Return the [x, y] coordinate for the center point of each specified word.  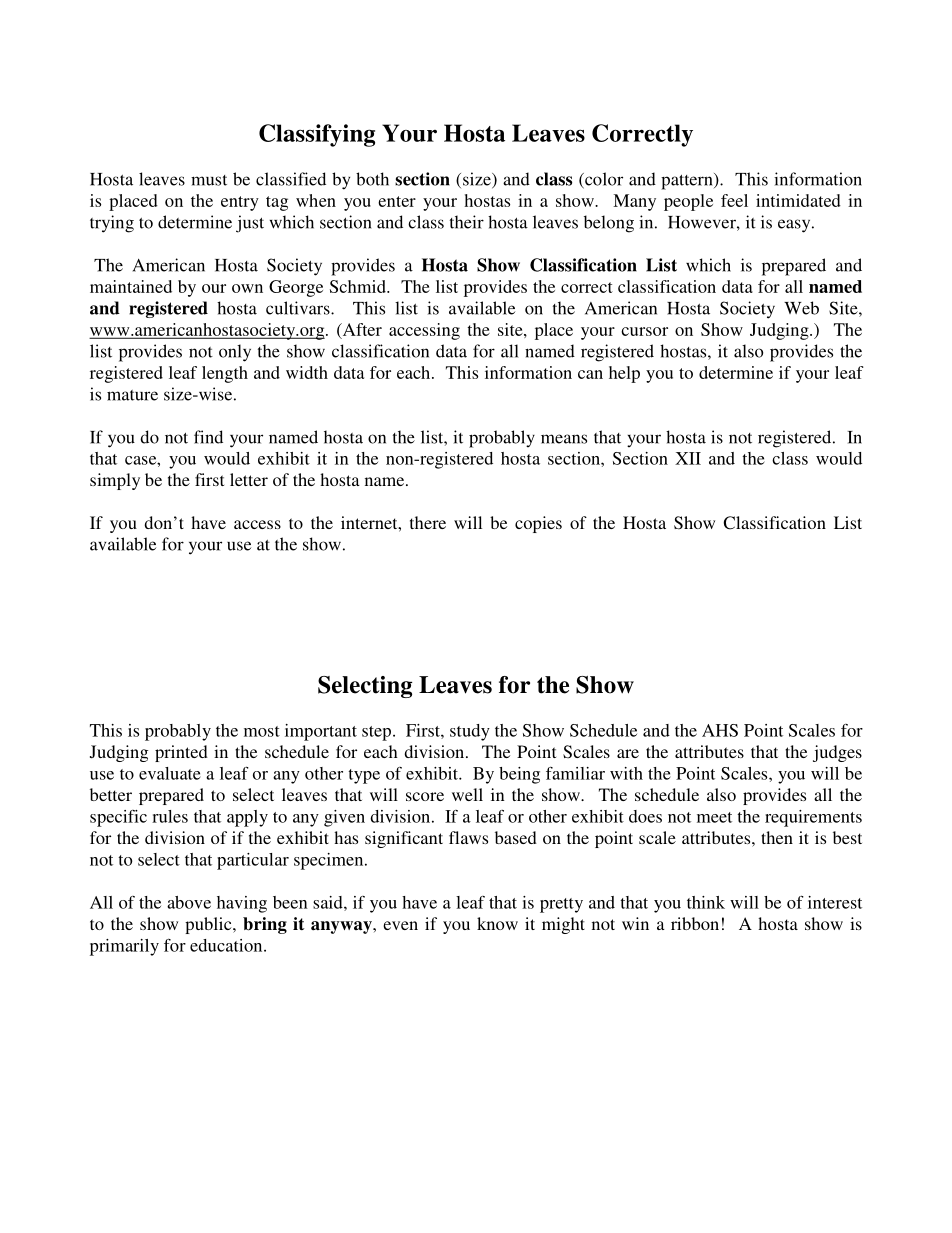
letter [249, 479]
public [209, 925]
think [706, 902]
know [497, 923]
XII [688, 458]
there [428, 522]
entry [240, 203]
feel [734, 200]
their [467, 222]
